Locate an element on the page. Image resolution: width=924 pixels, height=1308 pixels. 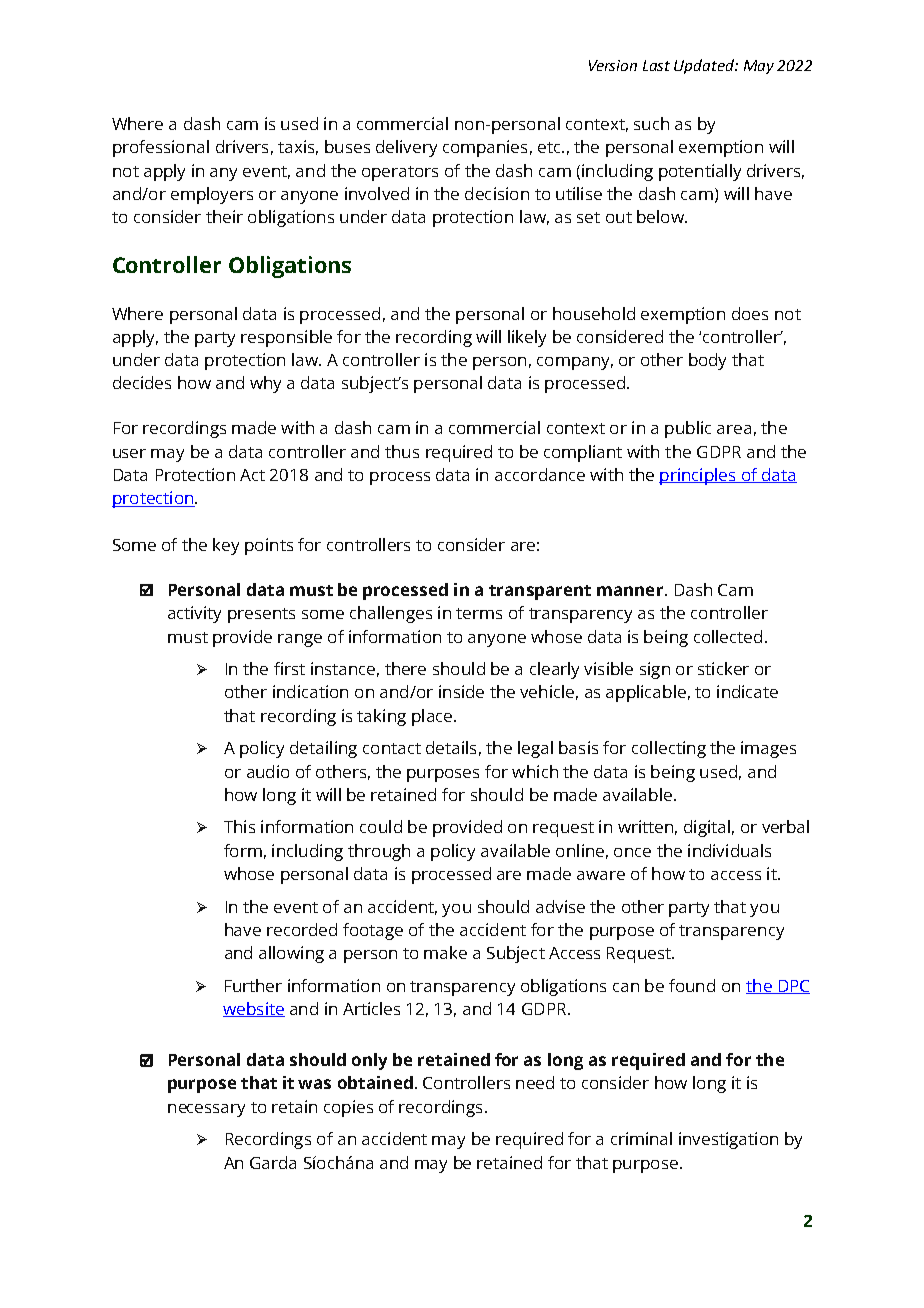
companies is located at coordinates (485, 148).
